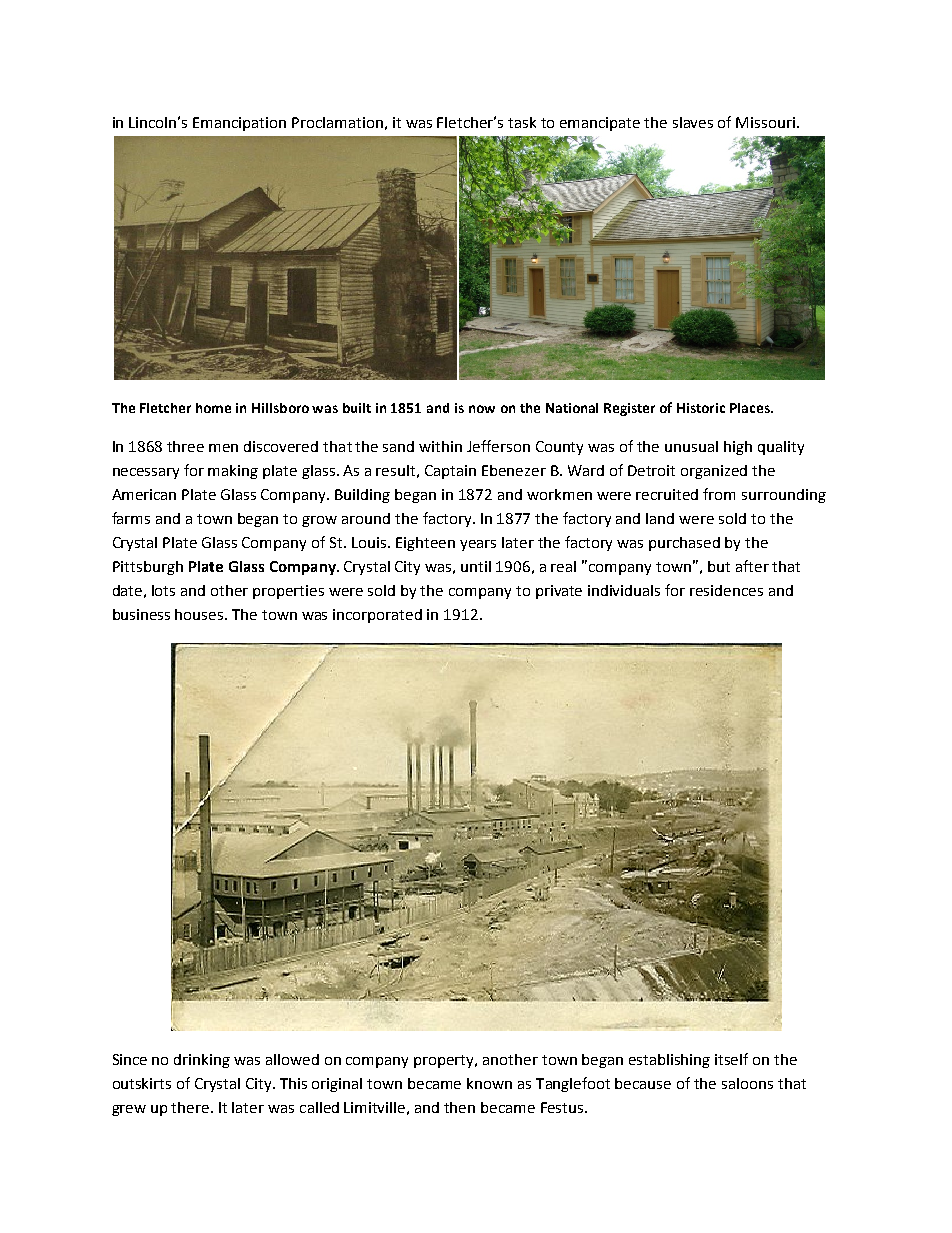  I want to click on purchased, so click(684, 544).
